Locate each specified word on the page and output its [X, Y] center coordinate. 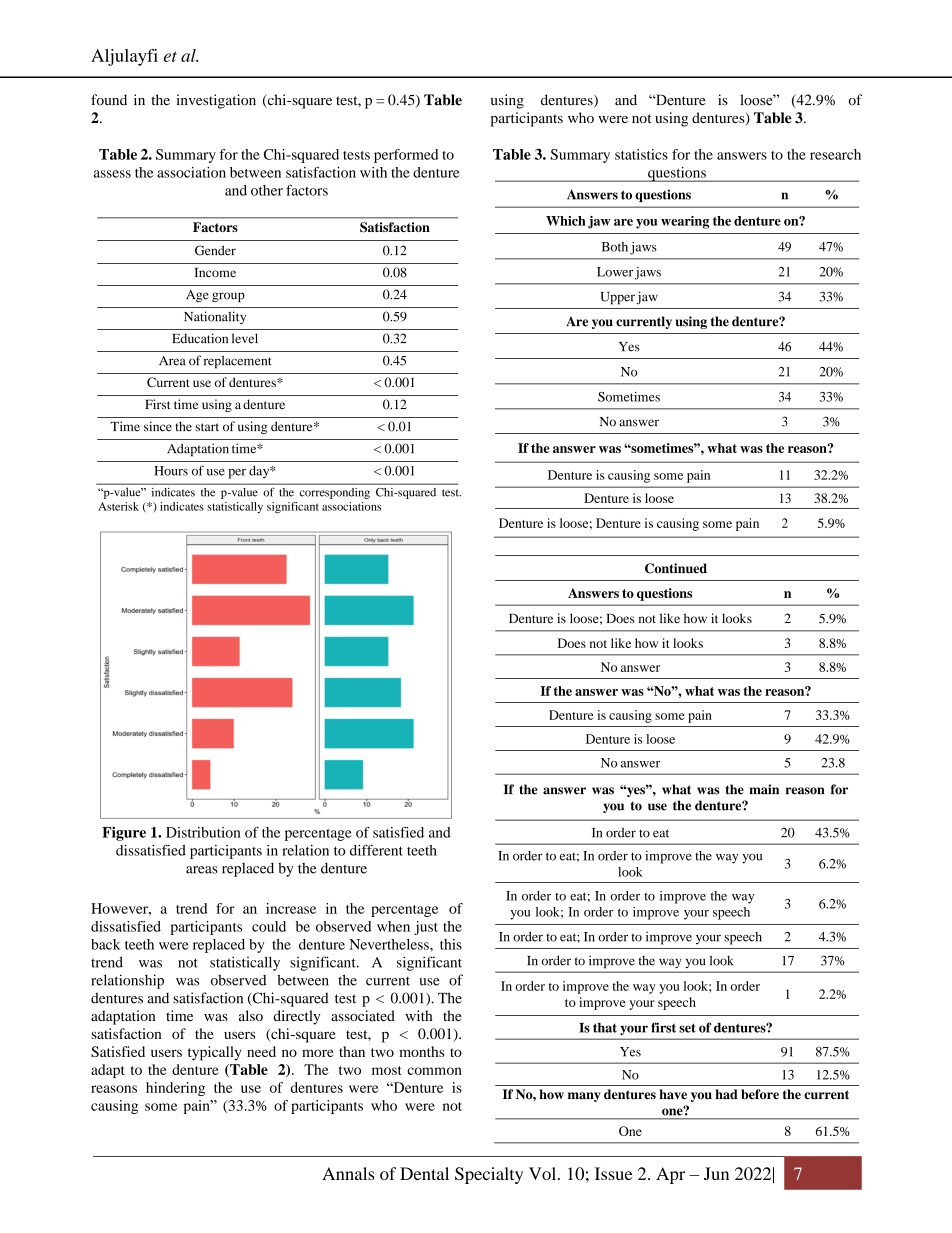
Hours [171, 471]
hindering [175, 1089]
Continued [676, 568]
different [376, 850]
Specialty [489, 1175]
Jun [716, 1173]
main [764, 789]
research [835, 154]
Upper [618, 298]
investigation [216, 101]
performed [406, 156]
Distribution [203, 832]
